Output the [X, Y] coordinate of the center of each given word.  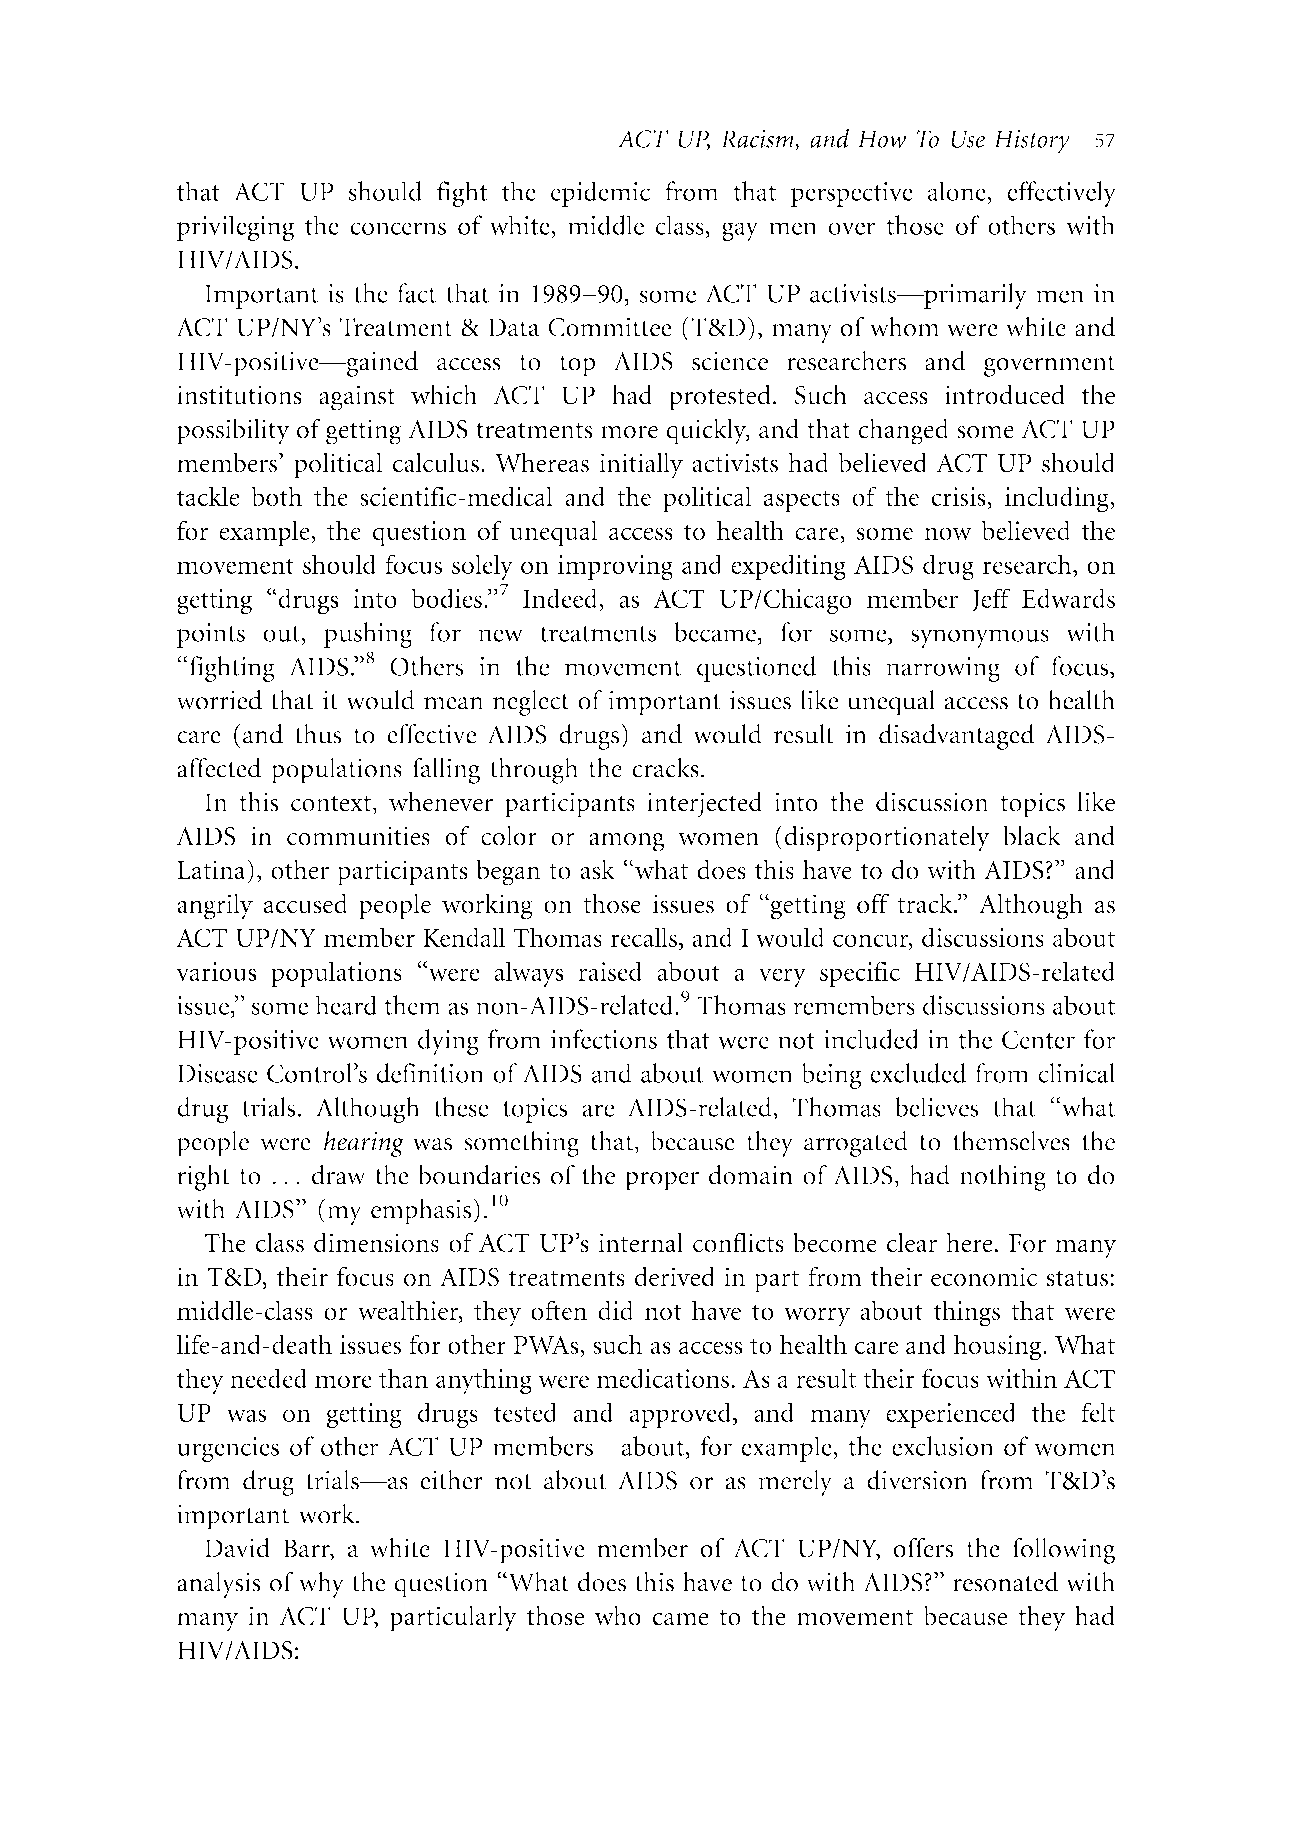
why [321, 1585]
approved [682, 1415]
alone [958, 191]
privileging [235, 228]
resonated [1006, 1582]
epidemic [600, 194]
